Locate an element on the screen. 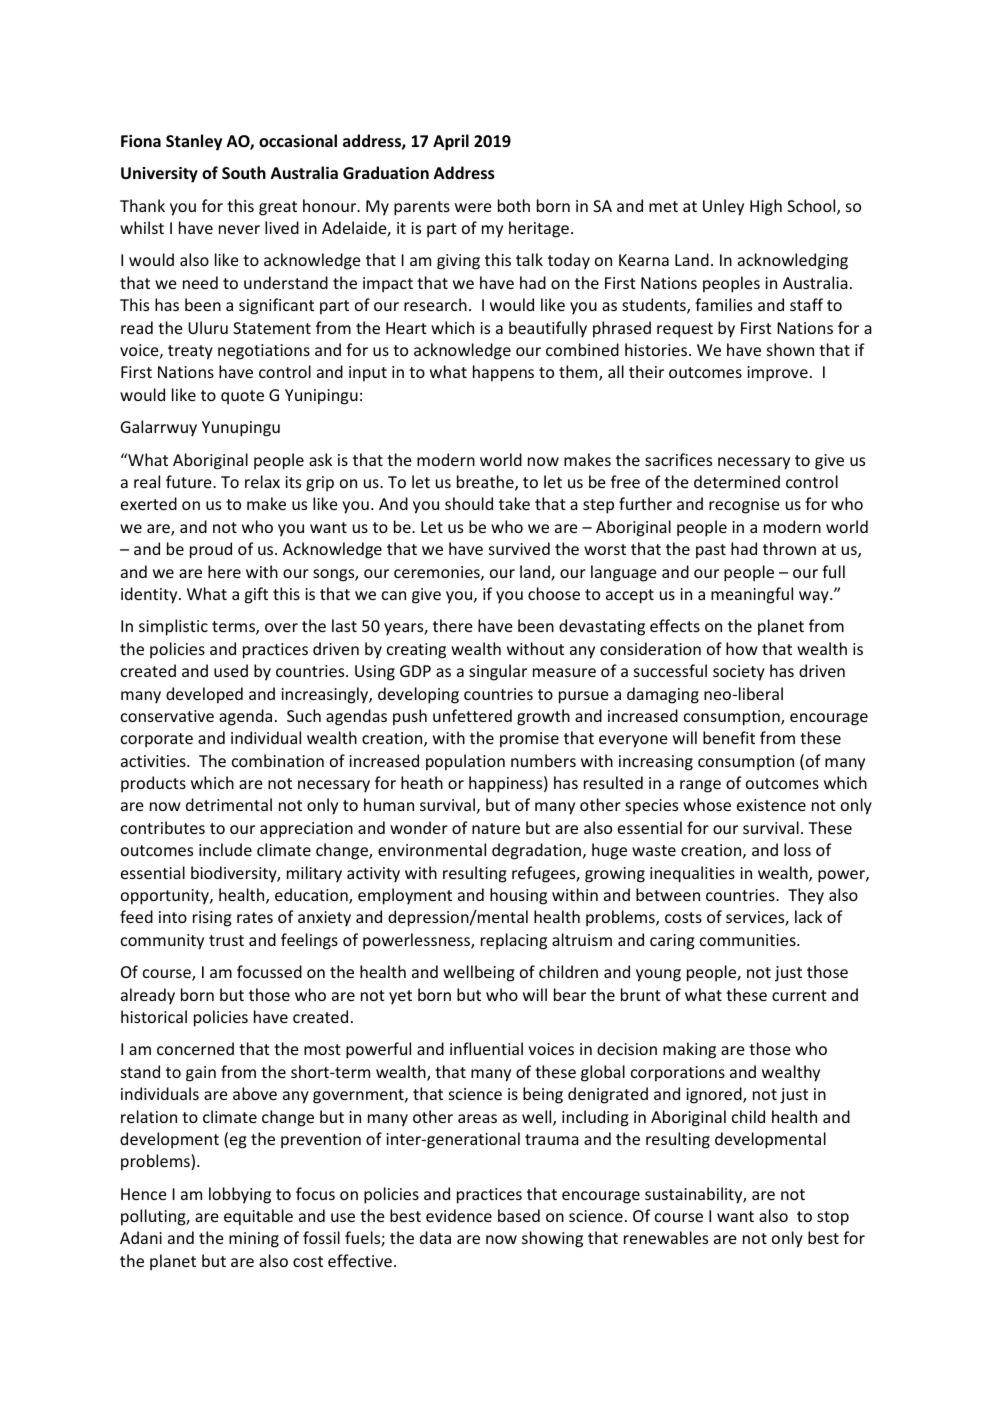 This screenshot has width=993, height=1404. High is located at coordinates (766, 207).
